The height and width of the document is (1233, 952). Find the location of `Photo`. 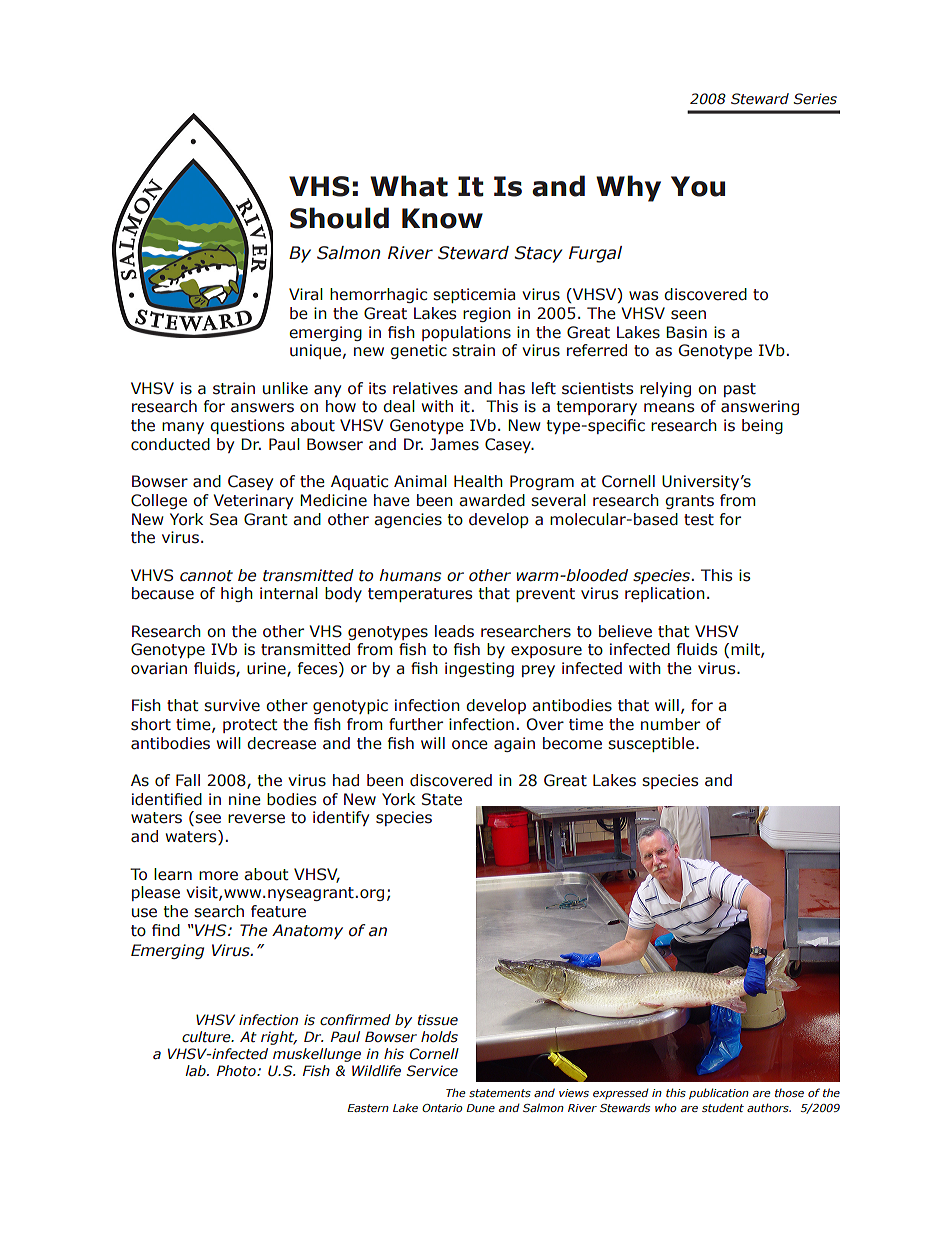

Photo is located at coordinates (237, 1070).
